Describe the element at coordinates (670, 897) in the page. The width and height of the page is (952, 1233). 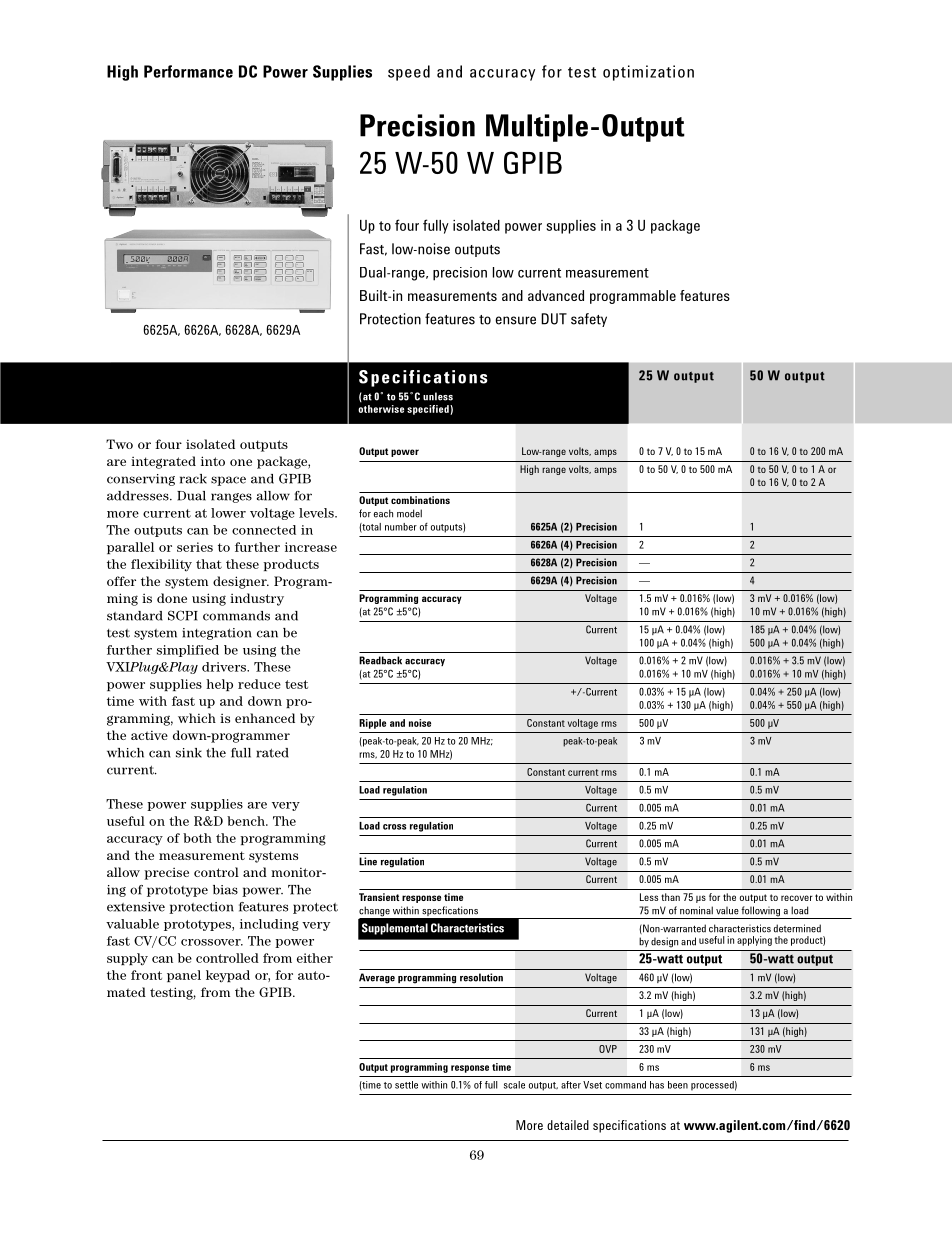
I see `than` at that location.
